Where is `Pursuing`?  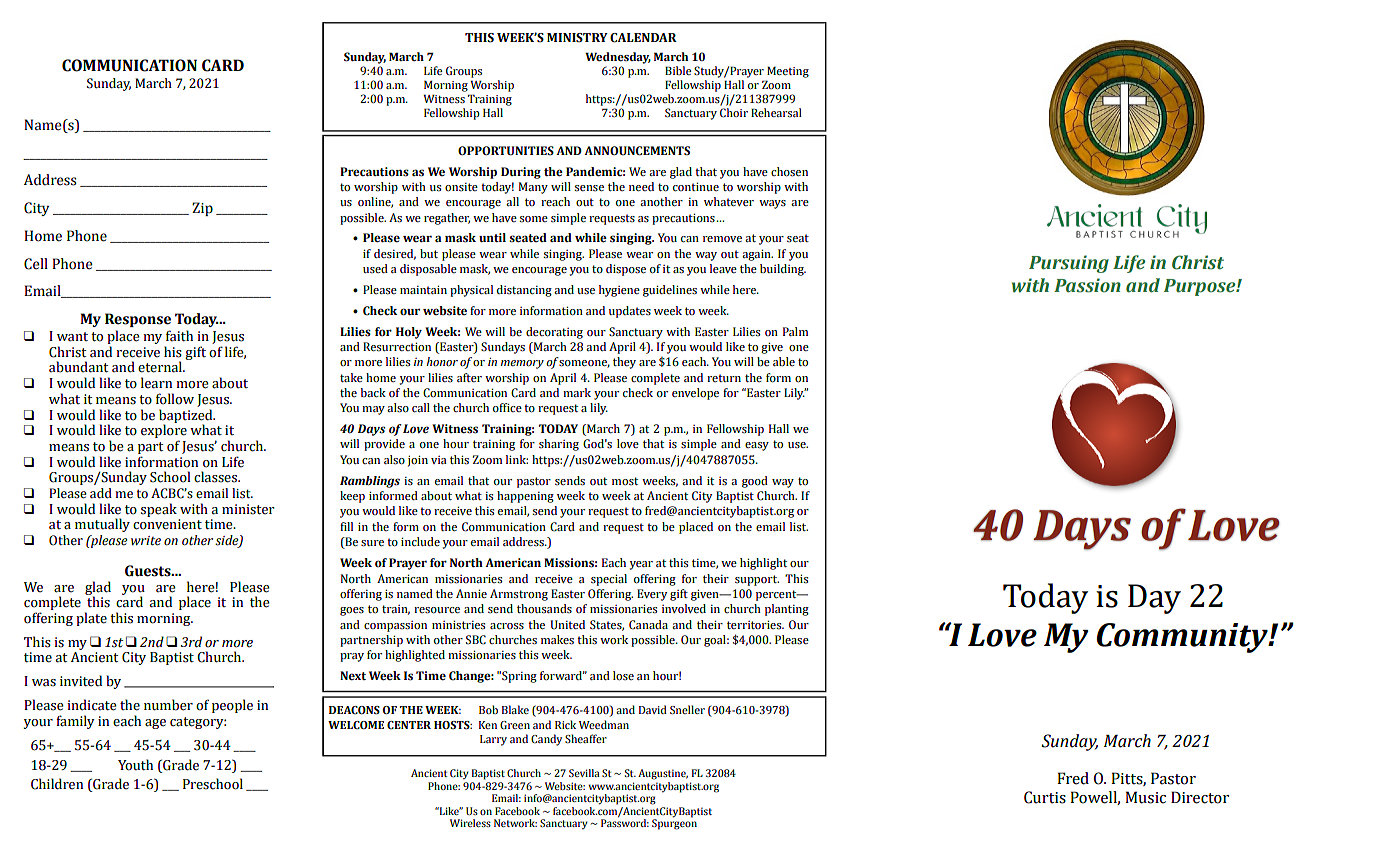 Pursuing is located at coordinates (1069, 264).
